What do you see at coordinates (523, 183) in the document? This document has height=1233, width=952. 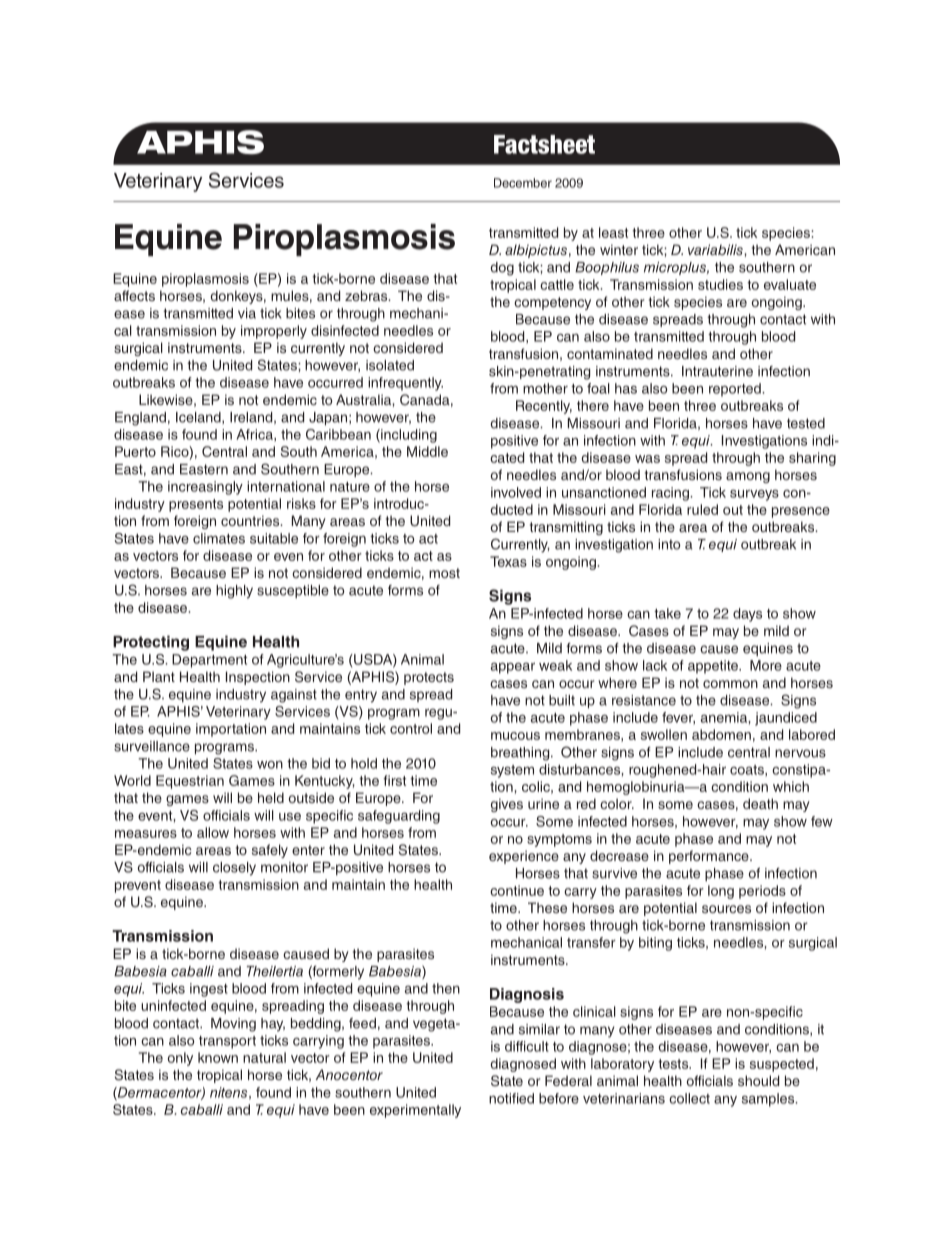 I see `December` at bounding box center [523, 183].
